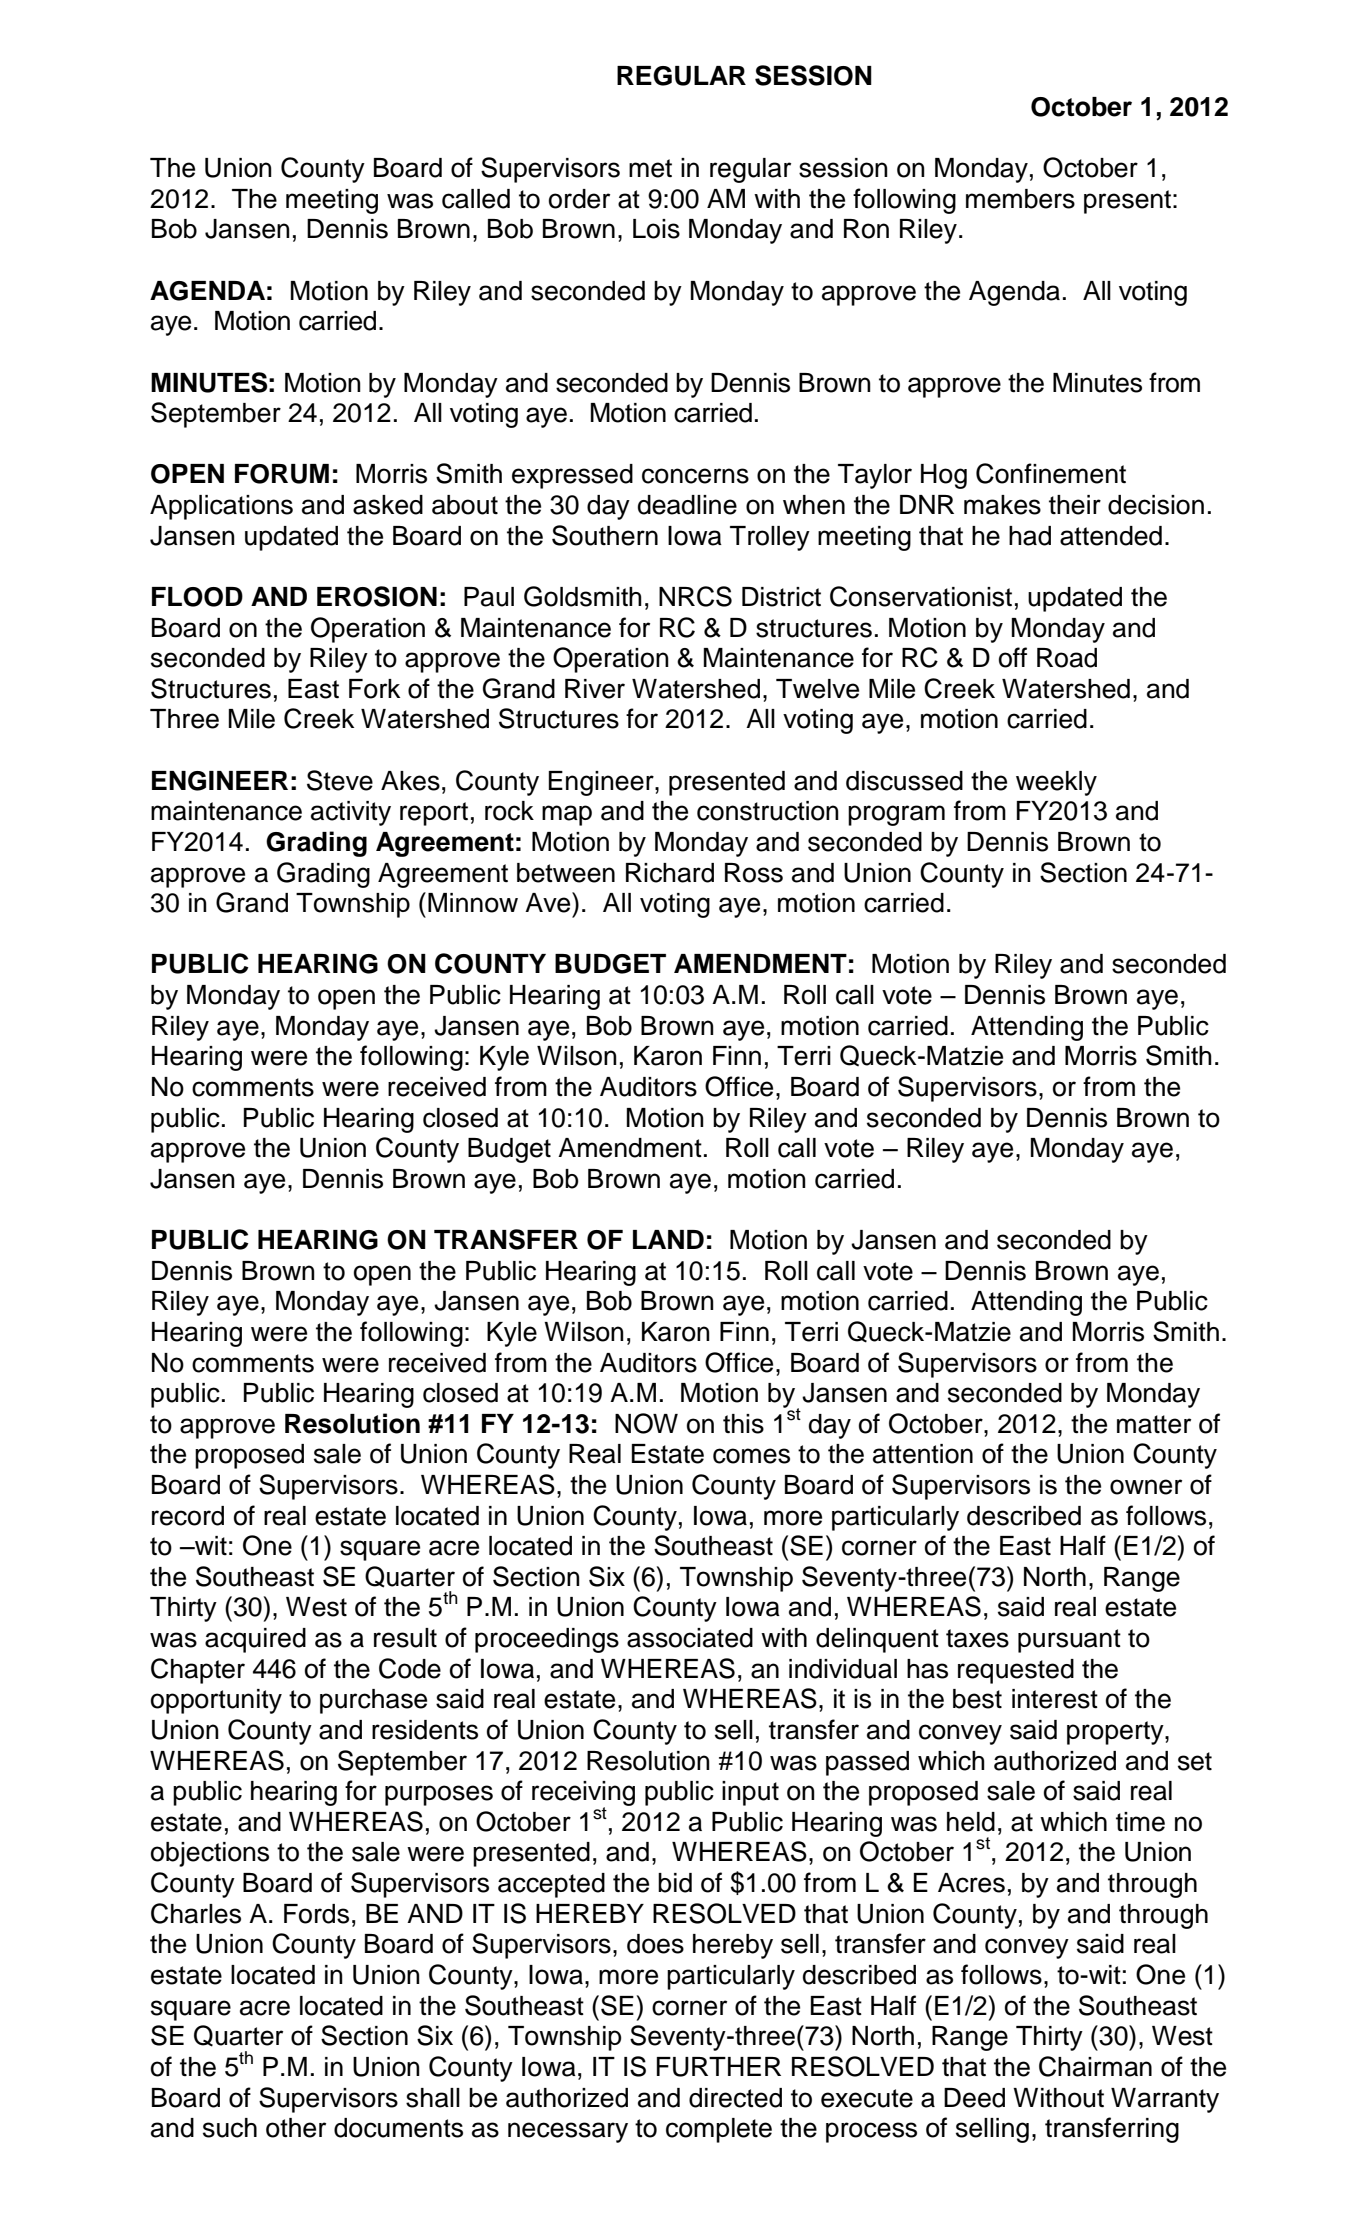 The height and width of the screenshot is (2237, 1358). I want to click on LAND, so click(668, 1239).
